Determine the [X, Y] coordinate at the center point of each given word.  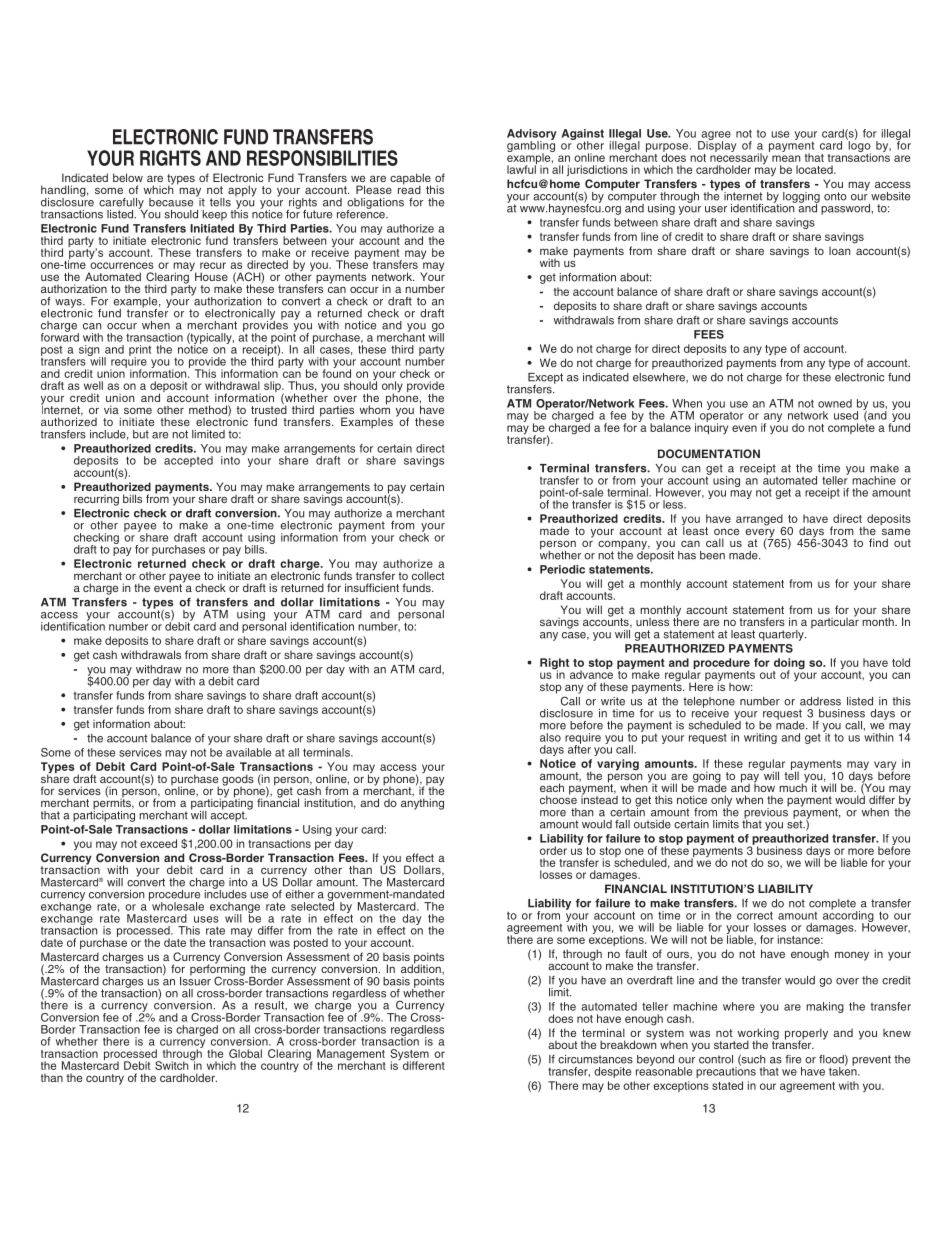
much [793, 786]
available [248, 752]
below [128, 177]
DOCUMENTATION [709, 453]
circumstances [595, 1059]
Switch [173, 1064]
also [550, 737]
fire [793, 1059]
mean [786, 158]
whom [375, 408]
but [141, 434]
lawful [522, 168]
